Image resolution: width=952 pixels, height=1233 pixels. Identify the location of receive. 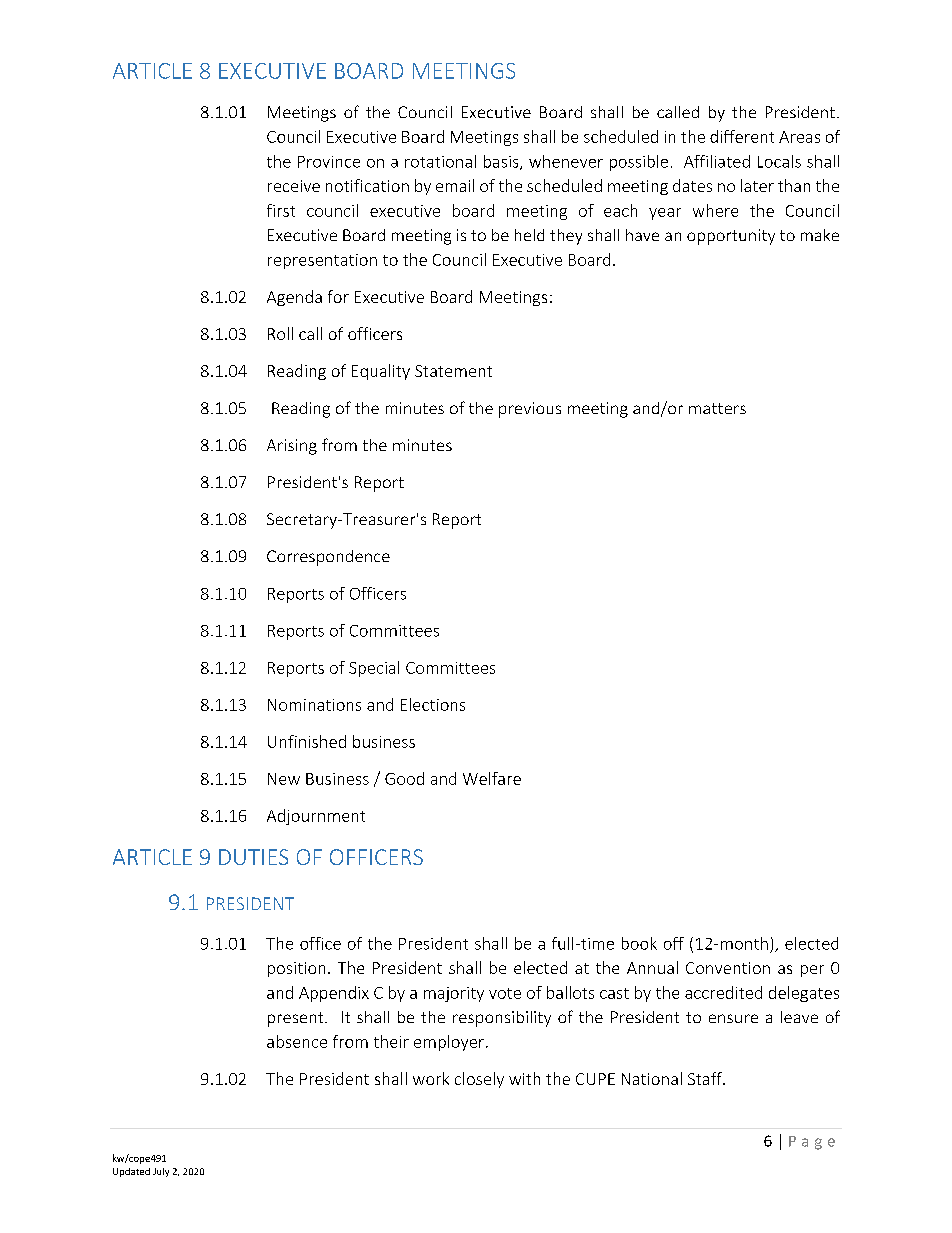
(294, 186).
